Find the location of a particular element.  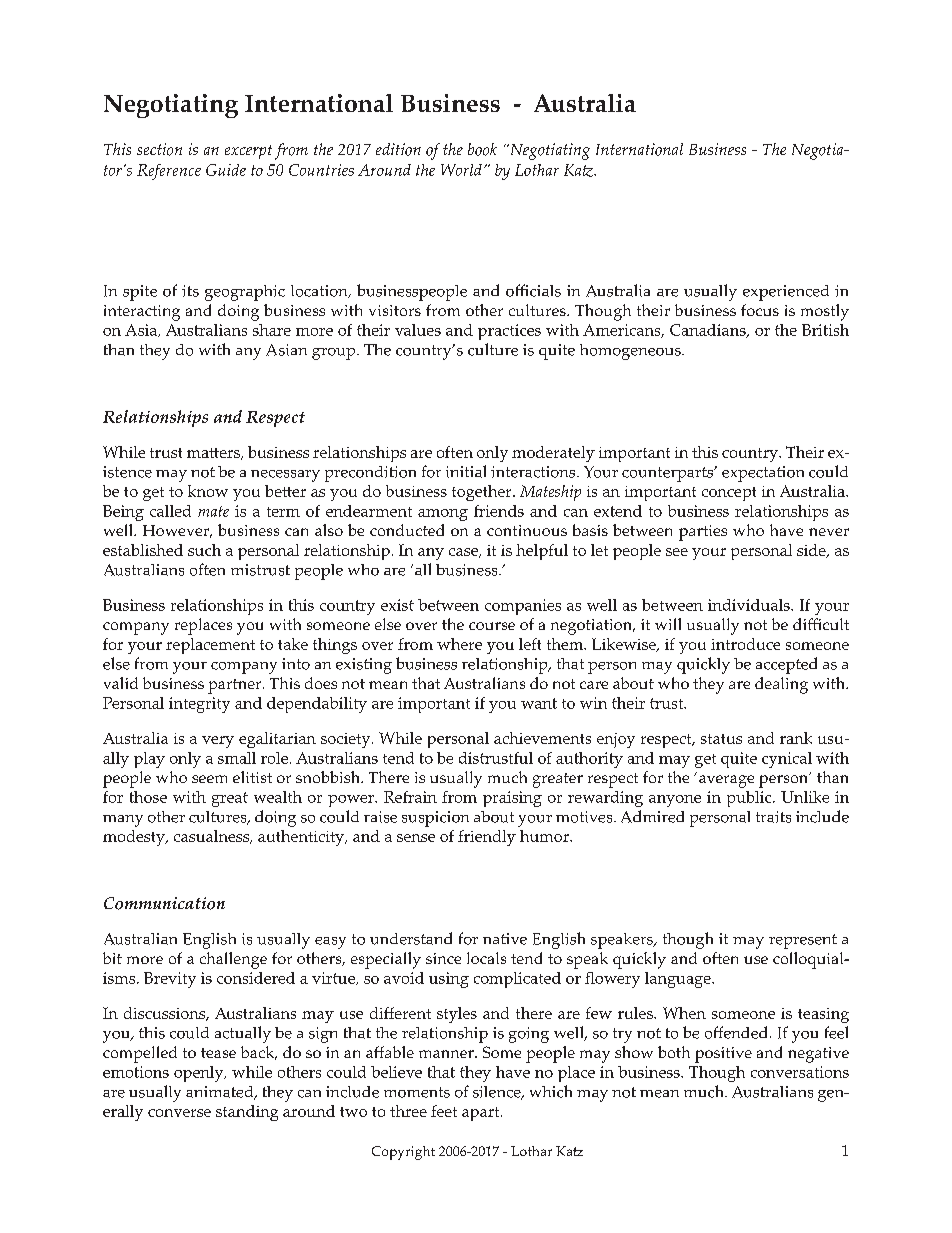

Guide is located at coordinates (226, 170).
